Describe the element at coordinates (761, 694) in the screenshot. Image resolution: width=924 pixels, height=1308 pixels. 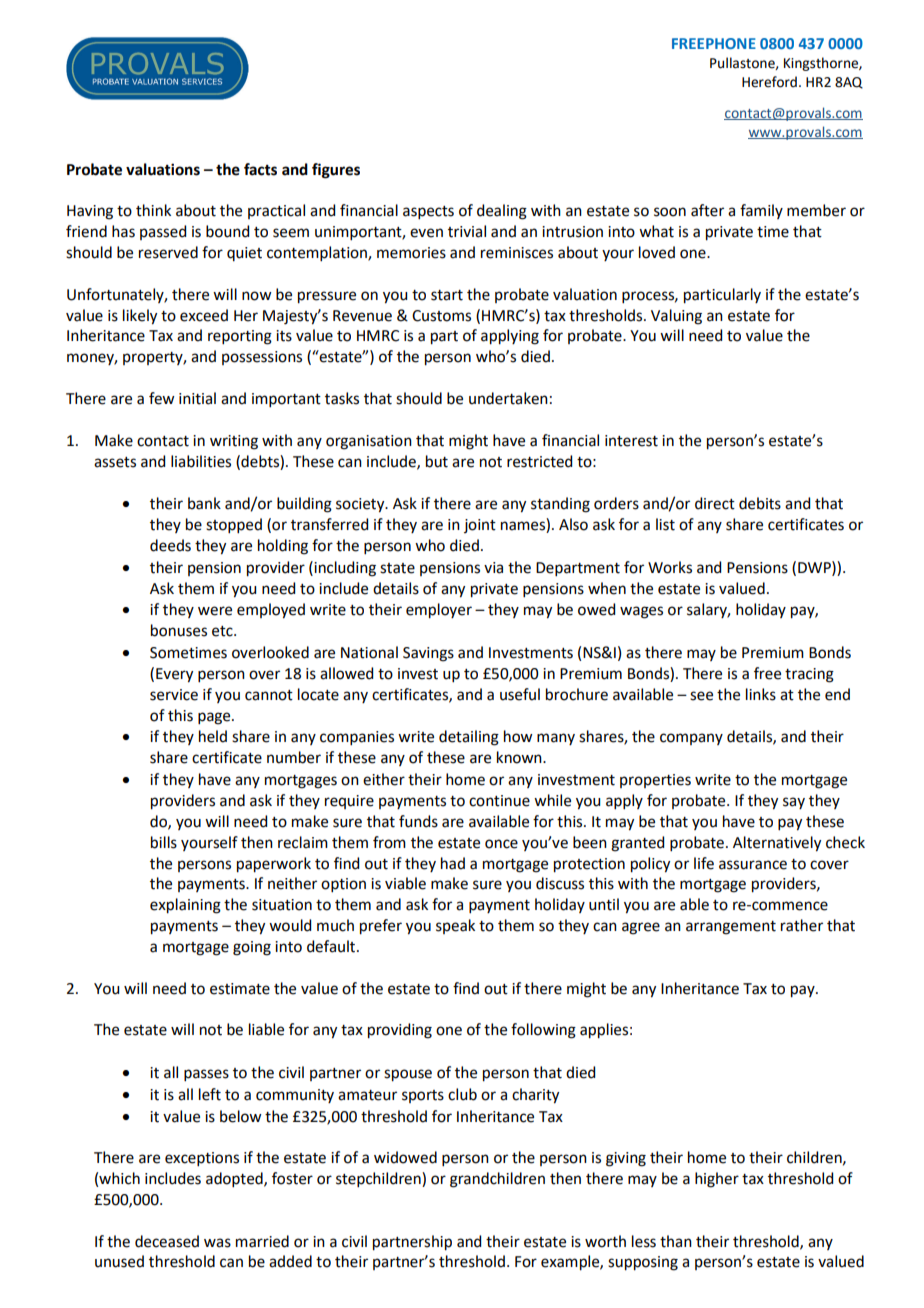
I see `links` at that location.
